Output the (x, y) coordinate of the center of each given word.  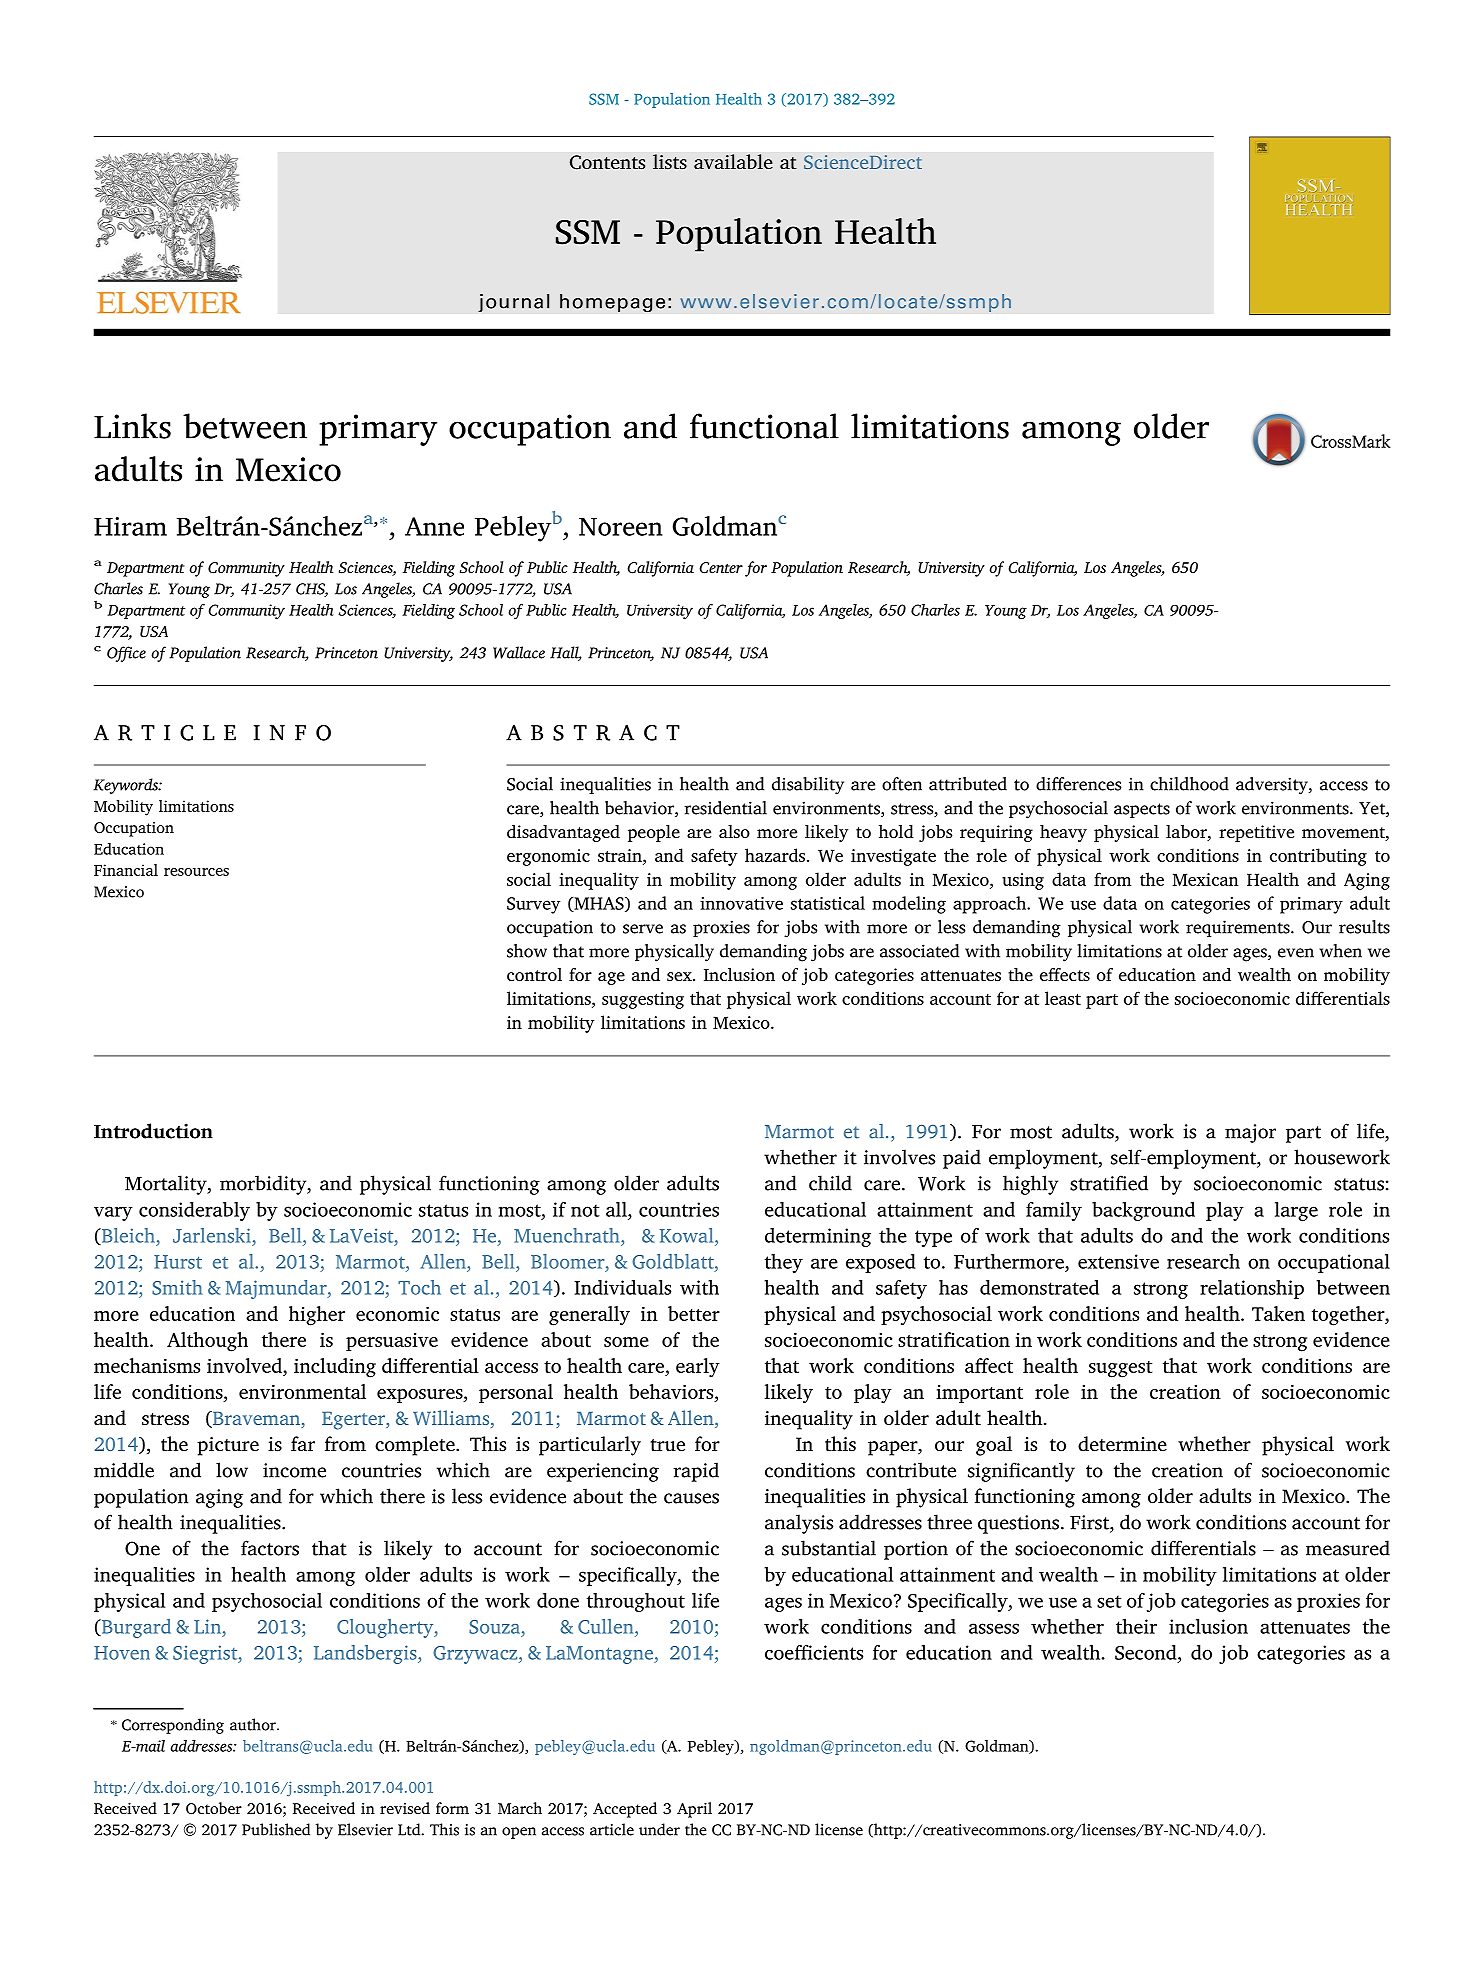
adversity (1273, 786)
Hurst (178, 1262)
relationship (1252, 1289)
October (214, 1808)
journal (513, 303)
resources (196, 872)
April (694, 1810)
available (733, 162)
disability (808, 786)
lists (670, 162)
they (784, 1263)
